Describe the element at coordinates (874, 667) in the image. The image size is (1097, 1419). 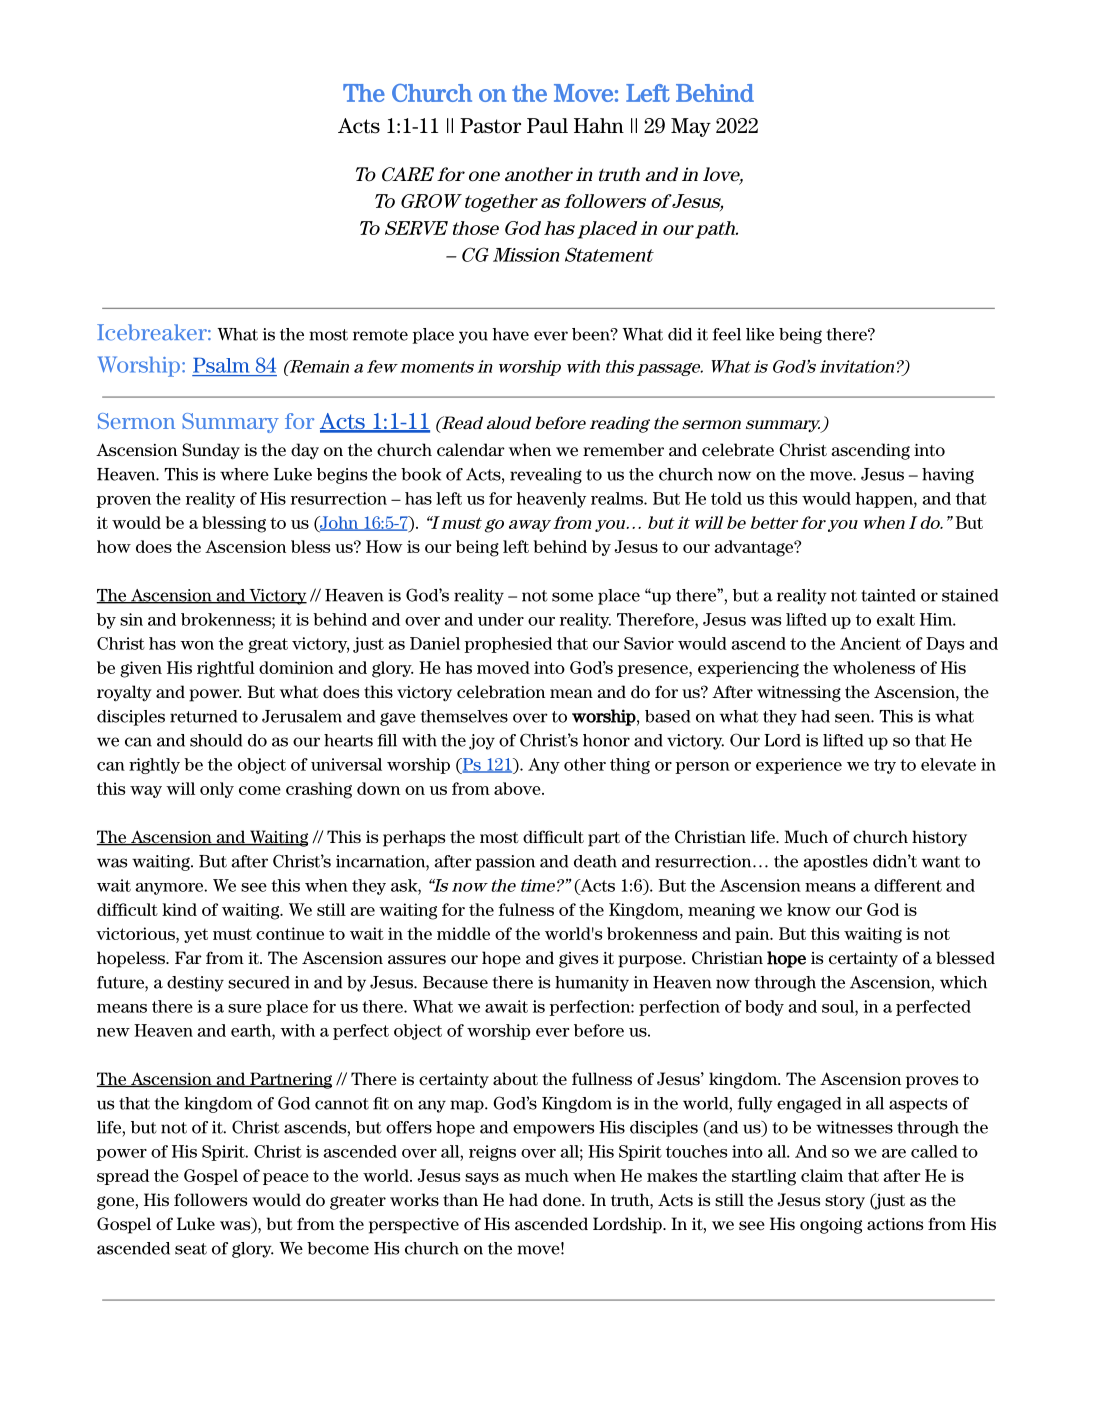
I see `wholeness` at that location.
